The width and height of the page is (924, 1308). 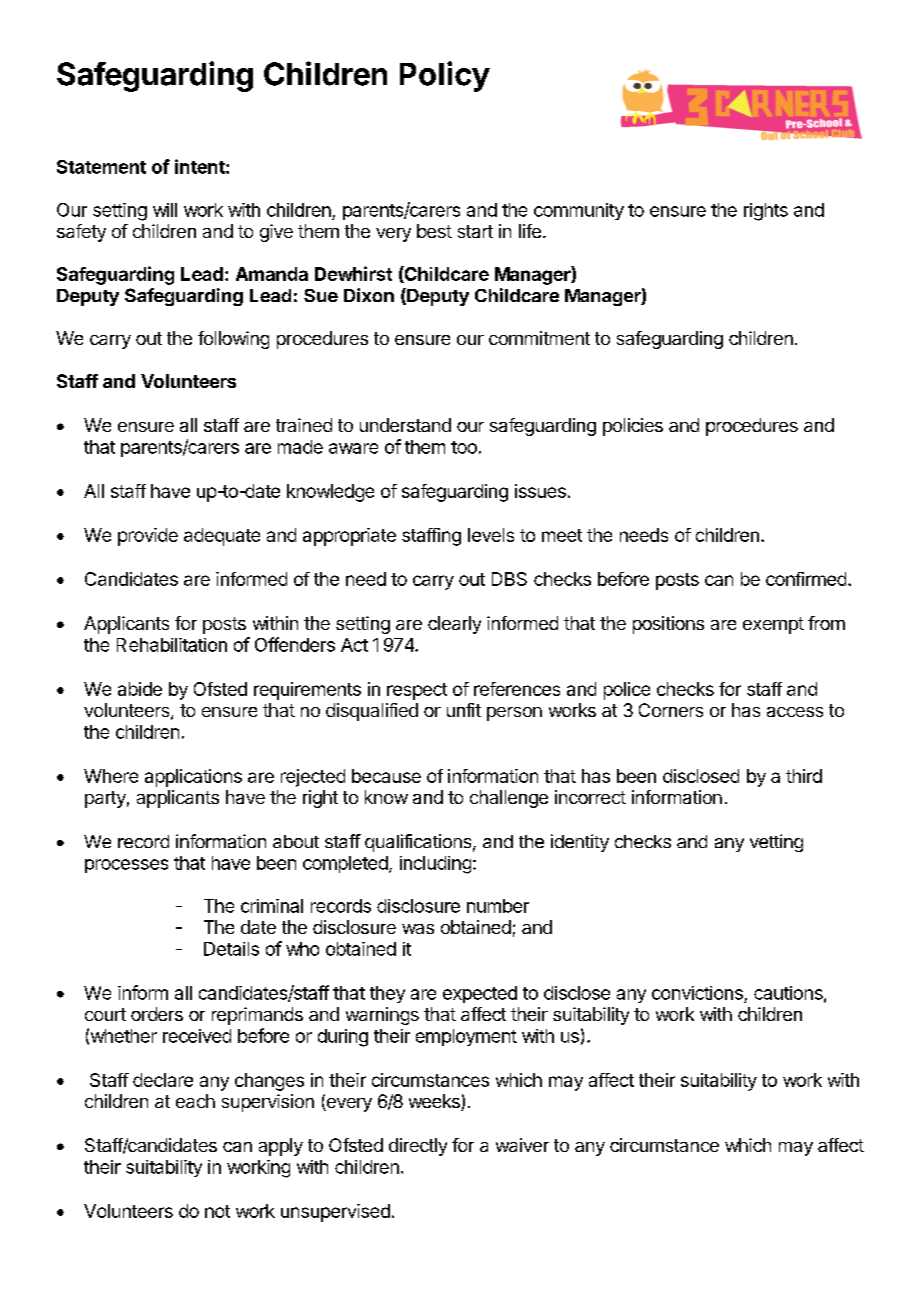 I want to click on policies, so click(x=633, y=427).
